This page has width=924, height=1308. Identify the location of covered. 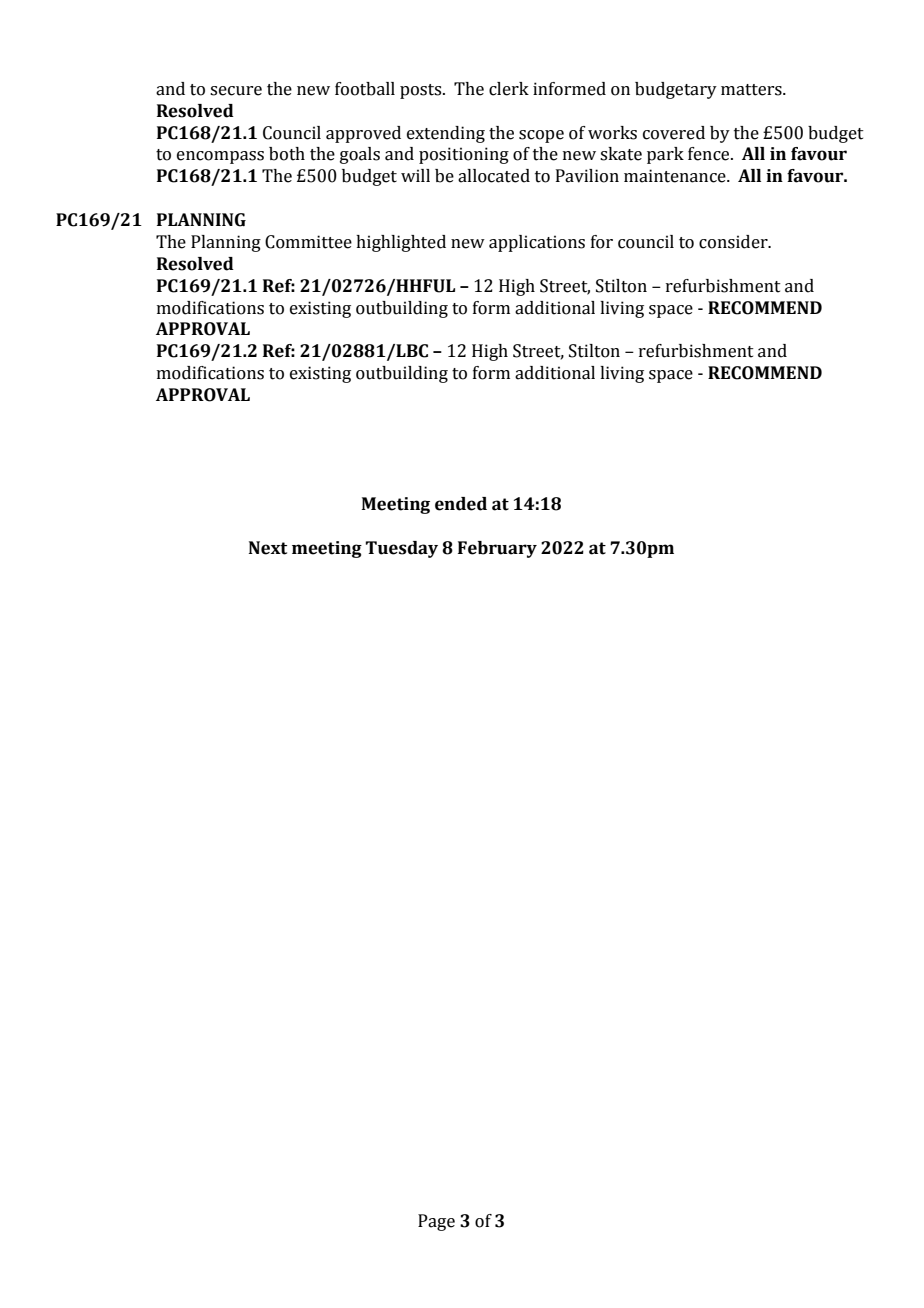
(674, 133).
